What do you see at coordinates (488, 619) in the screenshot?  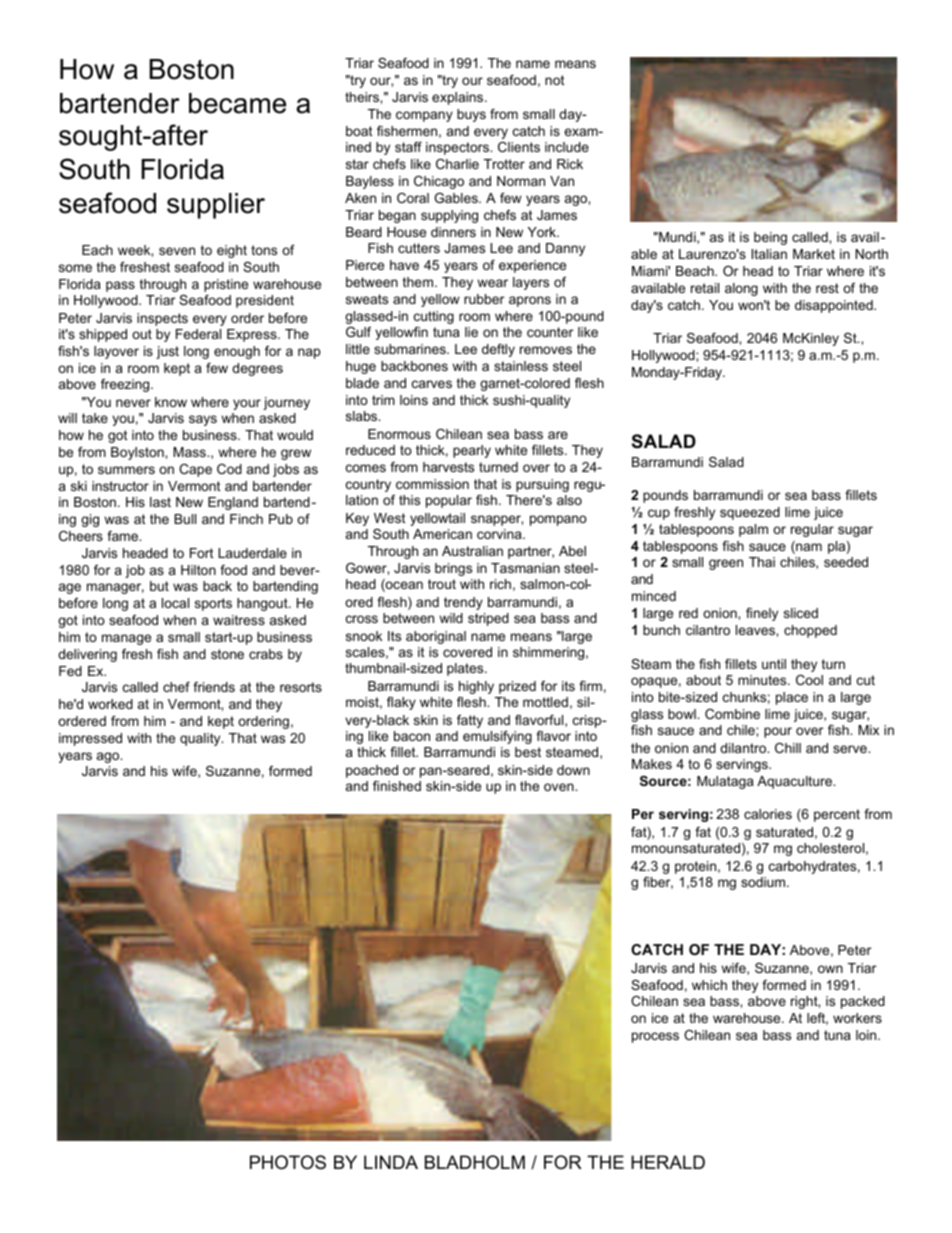 I see `striped` at bounding box center [488, 619].
